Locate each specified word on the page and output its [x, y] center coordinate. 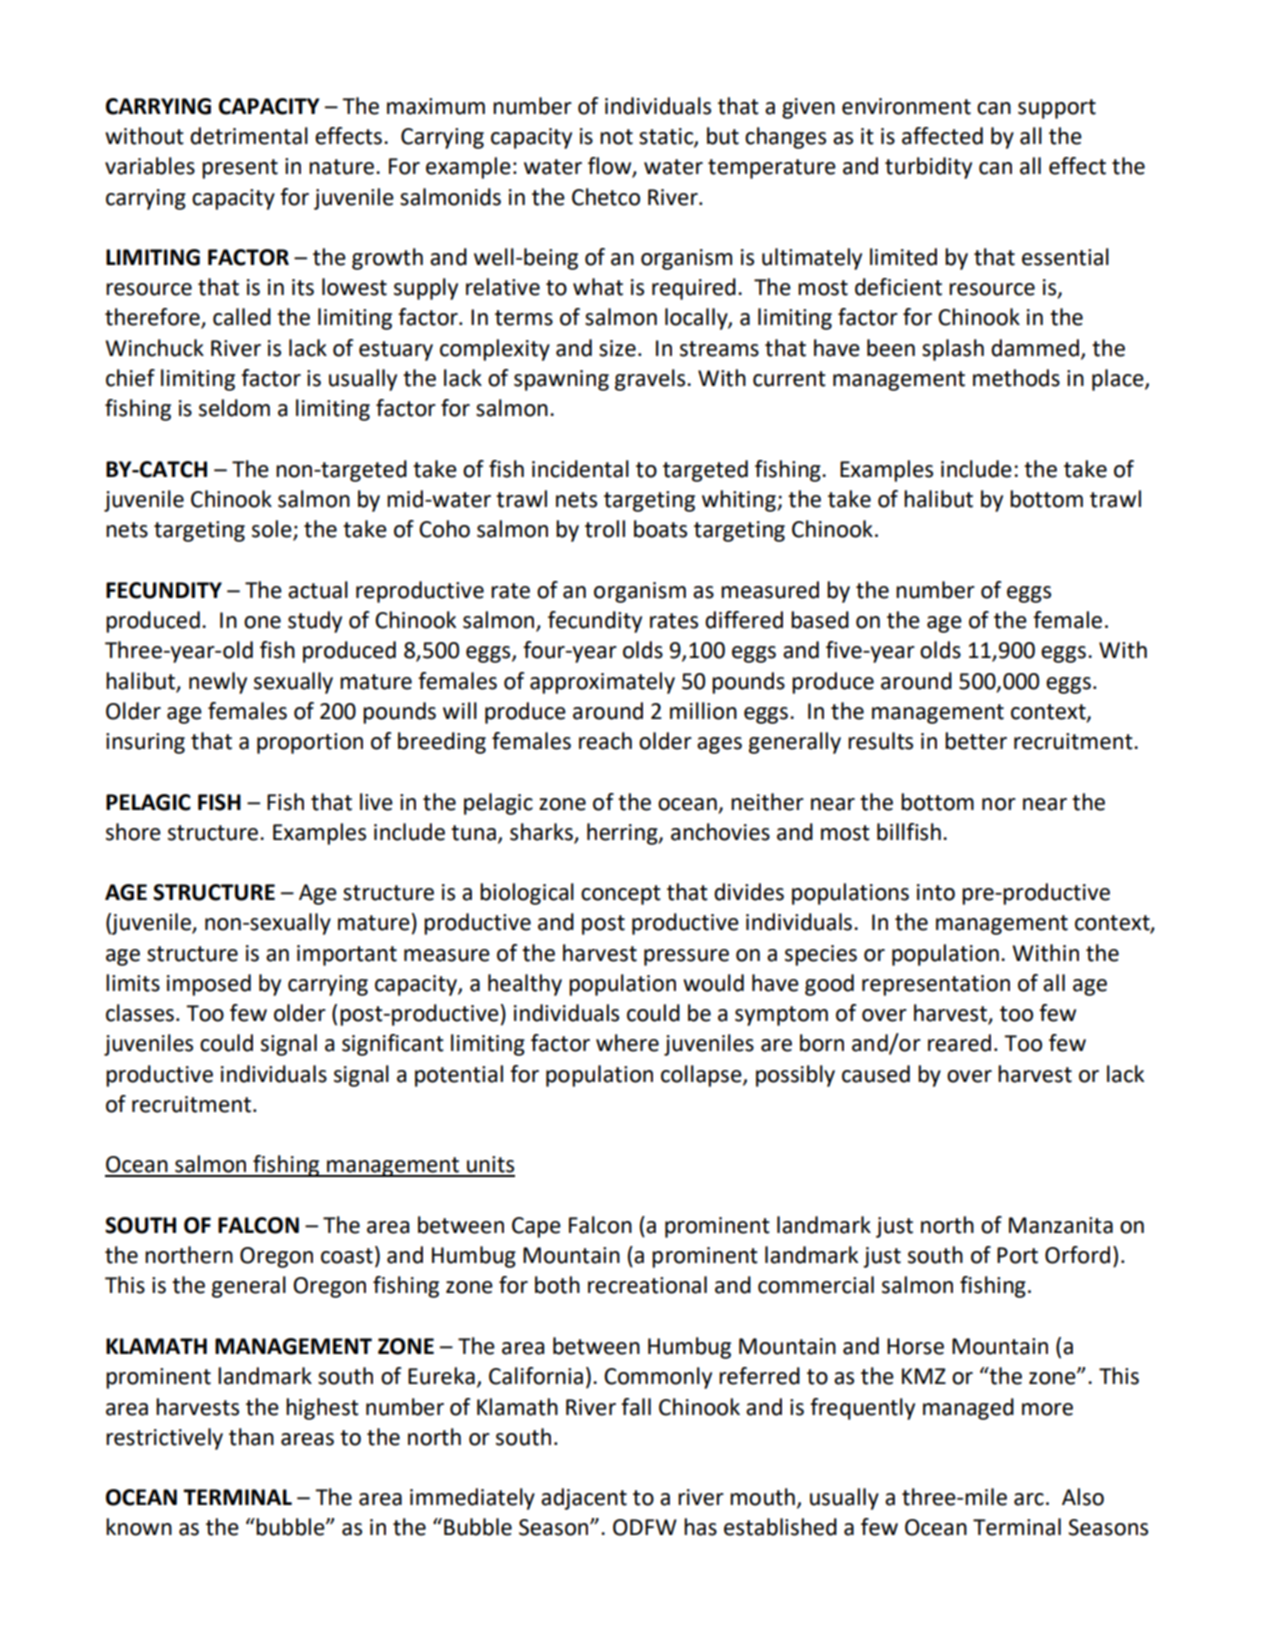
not [616, 137]
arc [1029, 1499]
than [251, 1437]
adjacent [584, 1499]
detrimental [249, 136]
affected [942, 136]
